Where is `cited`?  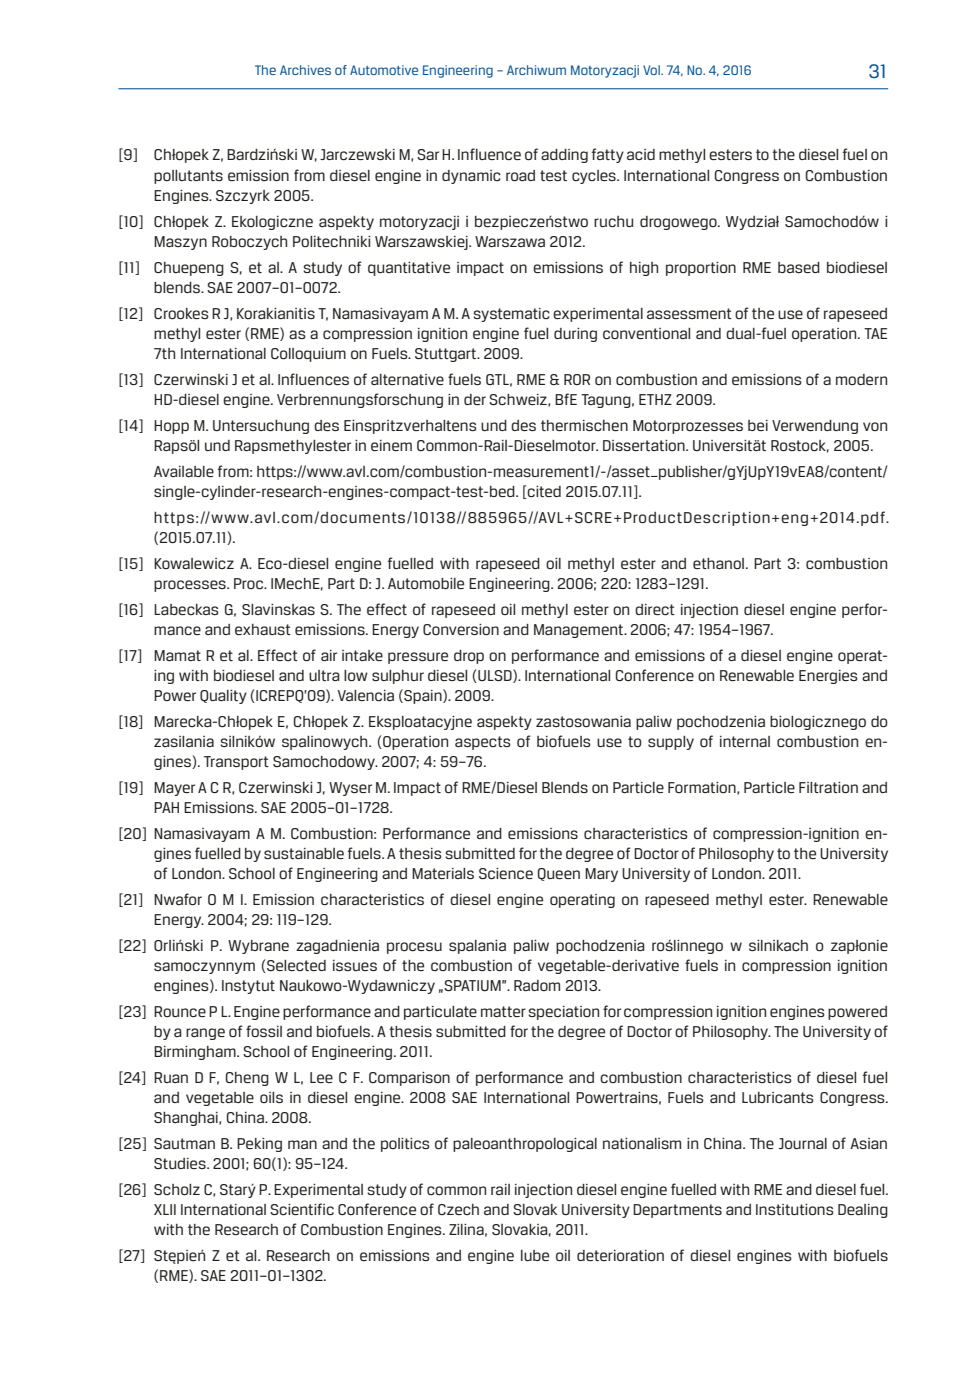
cited is located at coordinates (543, 492).
